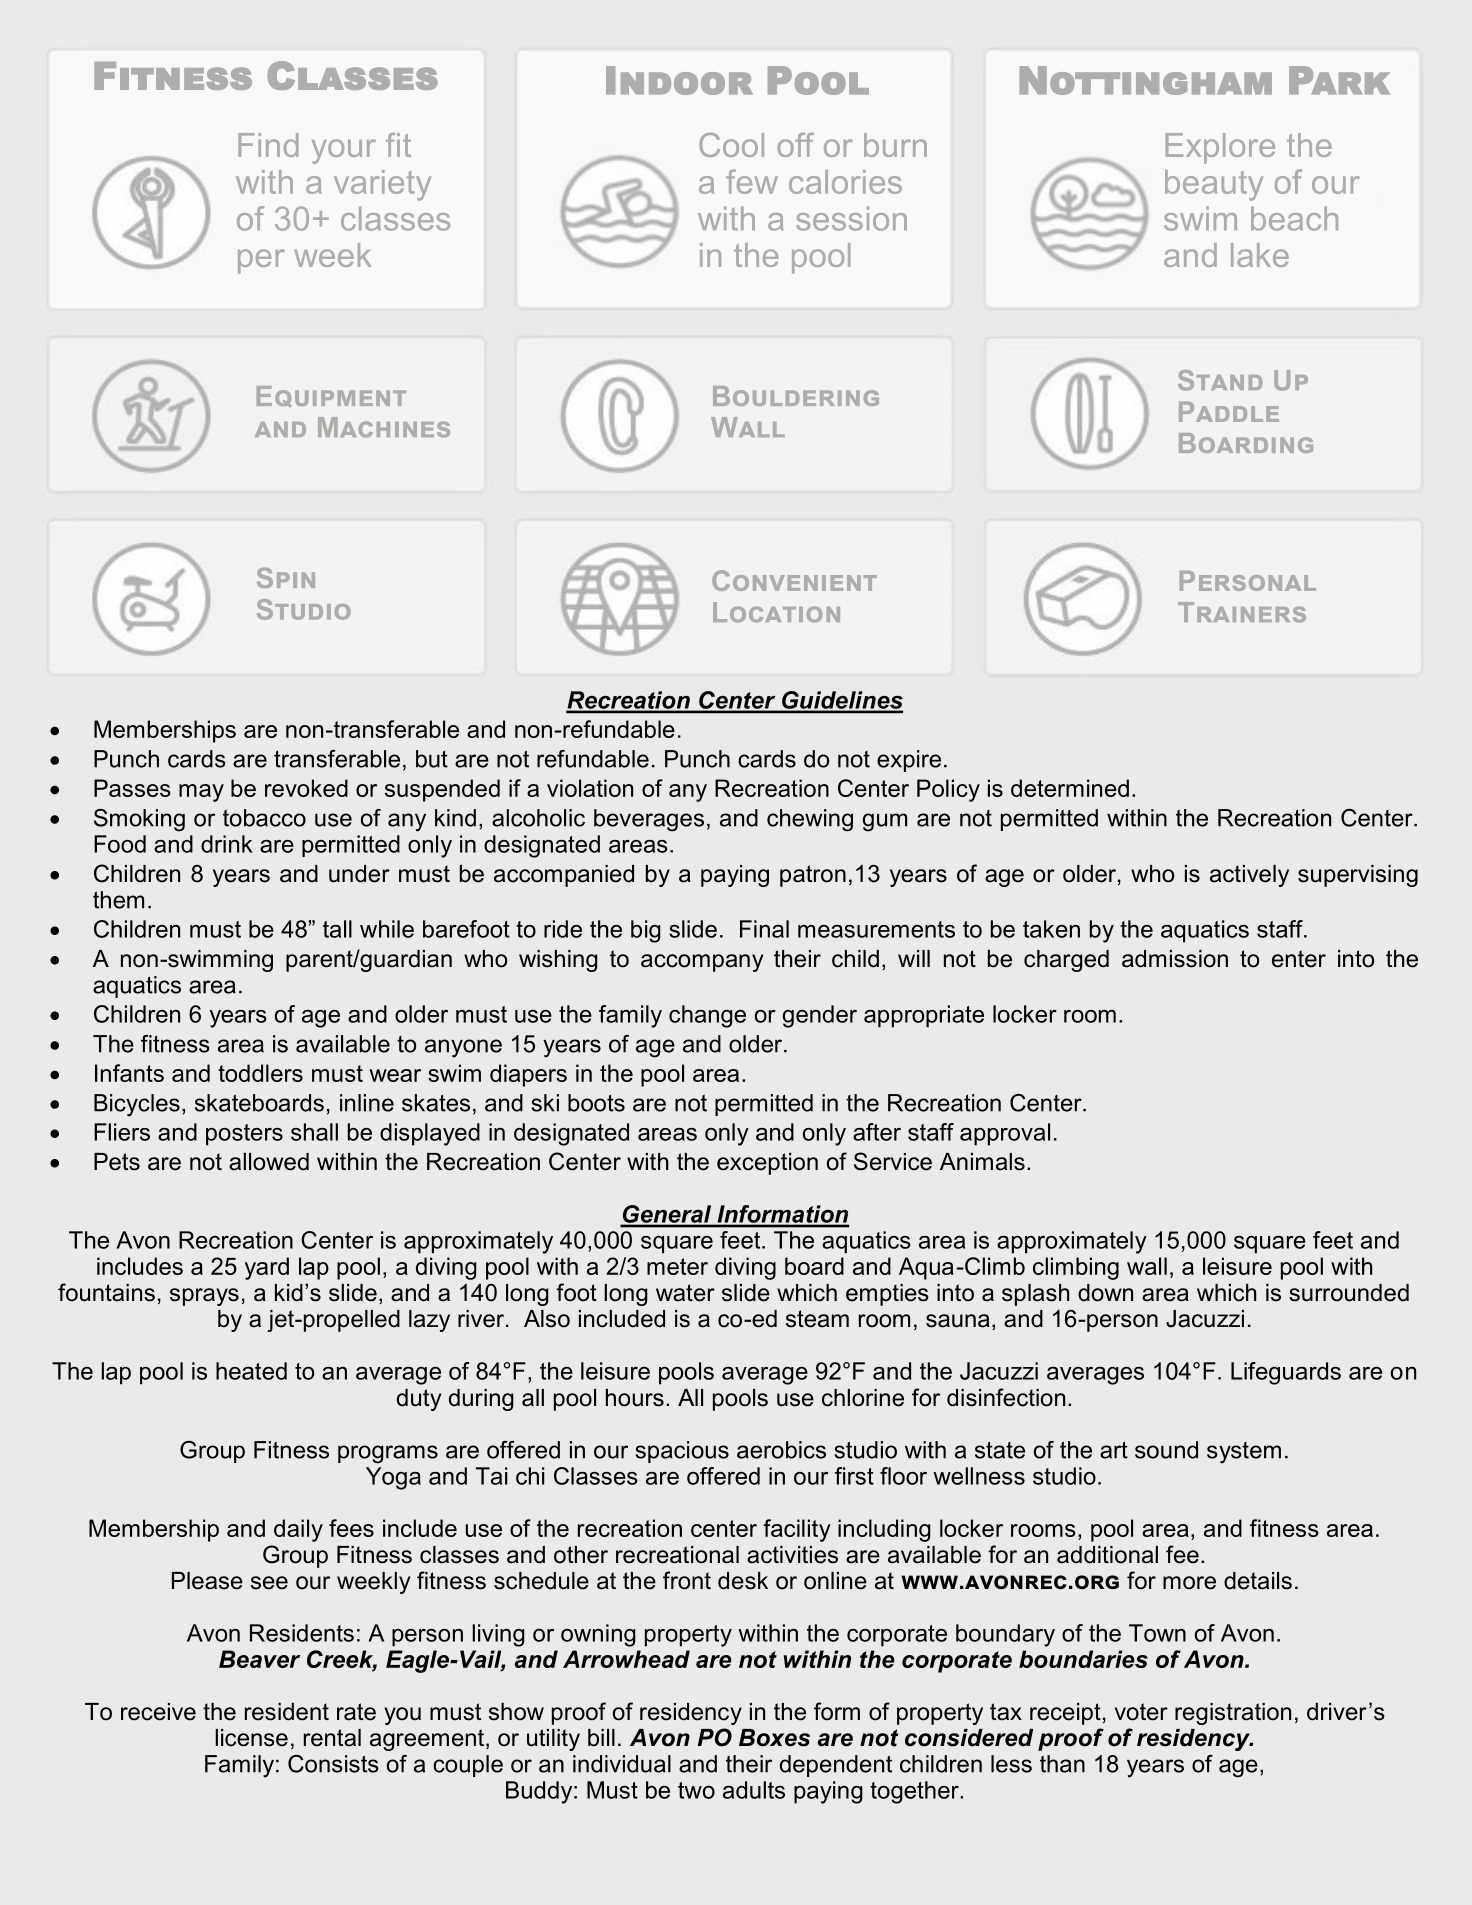  What do you see at coordinates (1286, 1373) in the page?
I see `Lifeguards` at bounding box center [1286, 1373].
